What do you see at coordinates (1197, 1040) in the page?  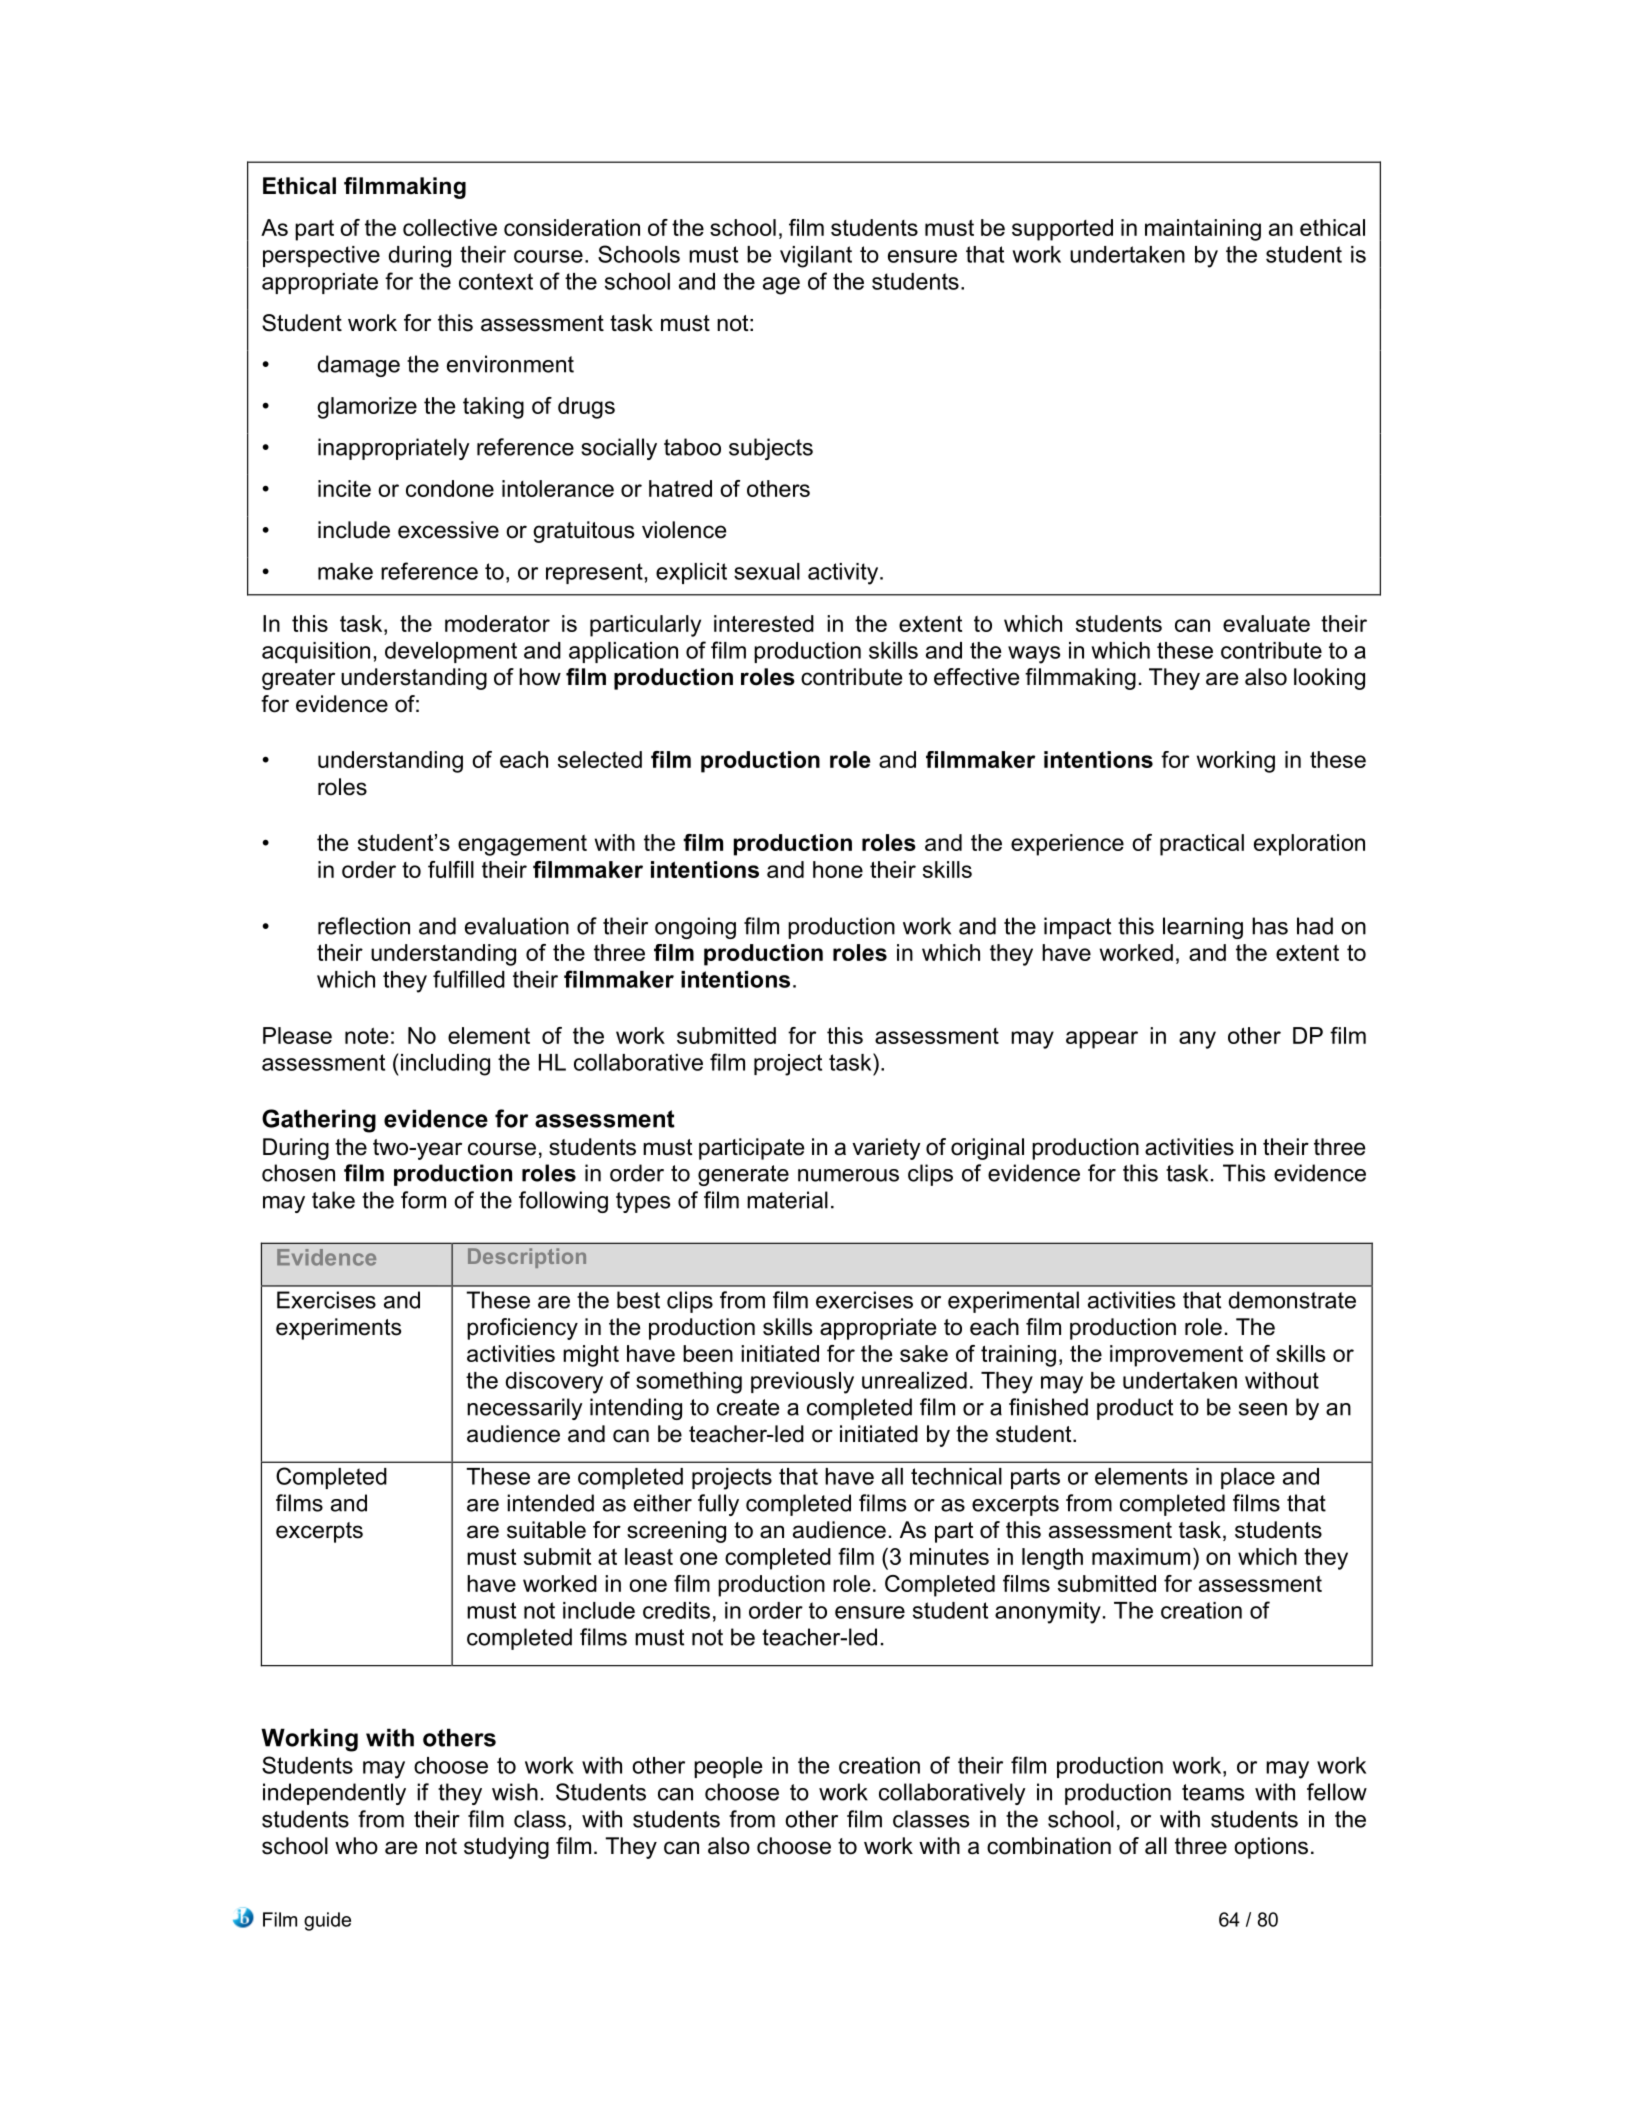 I see `any` at bounding box center [1197, 1040].
